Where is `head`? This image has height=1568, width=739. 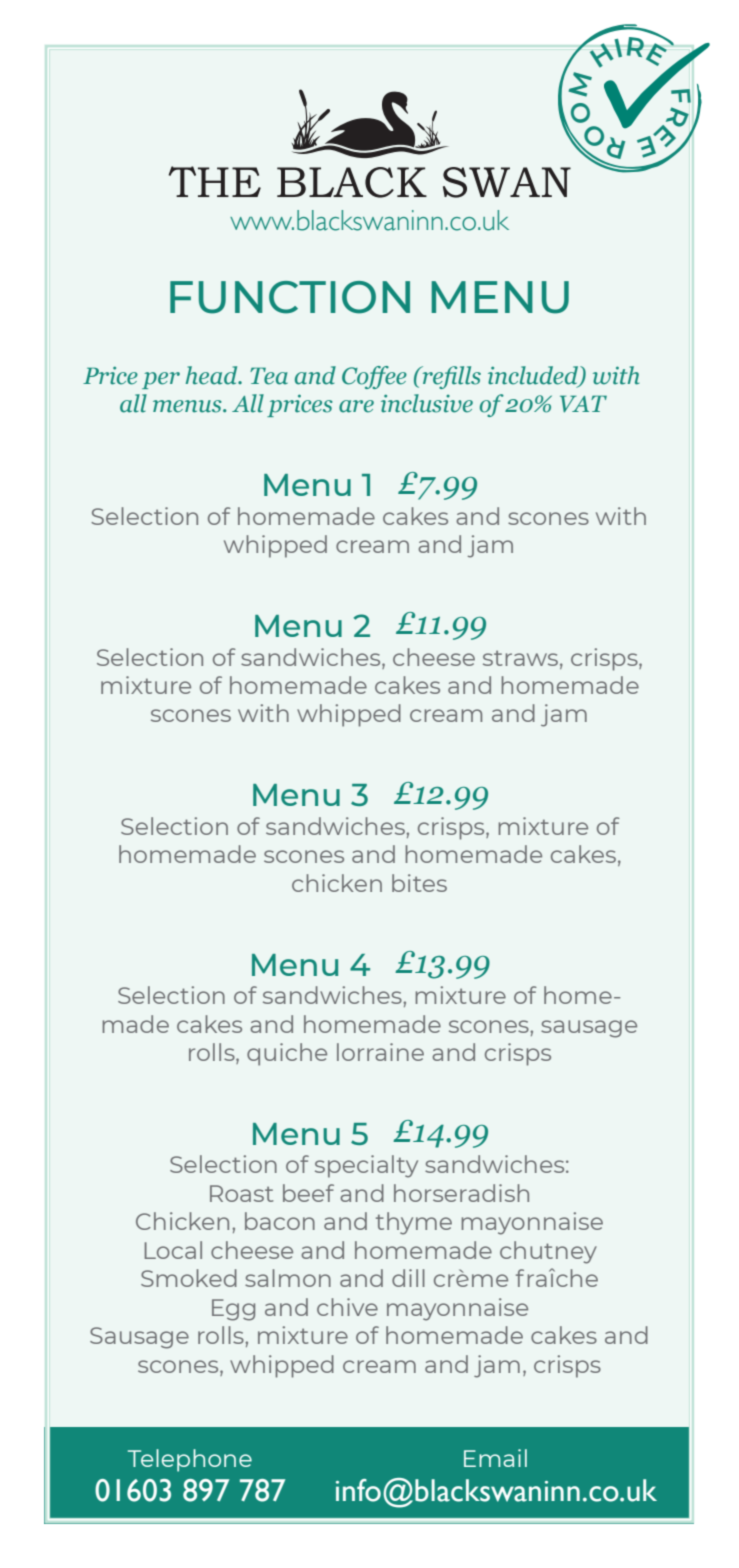 head is located at coordinates (212, 375).
